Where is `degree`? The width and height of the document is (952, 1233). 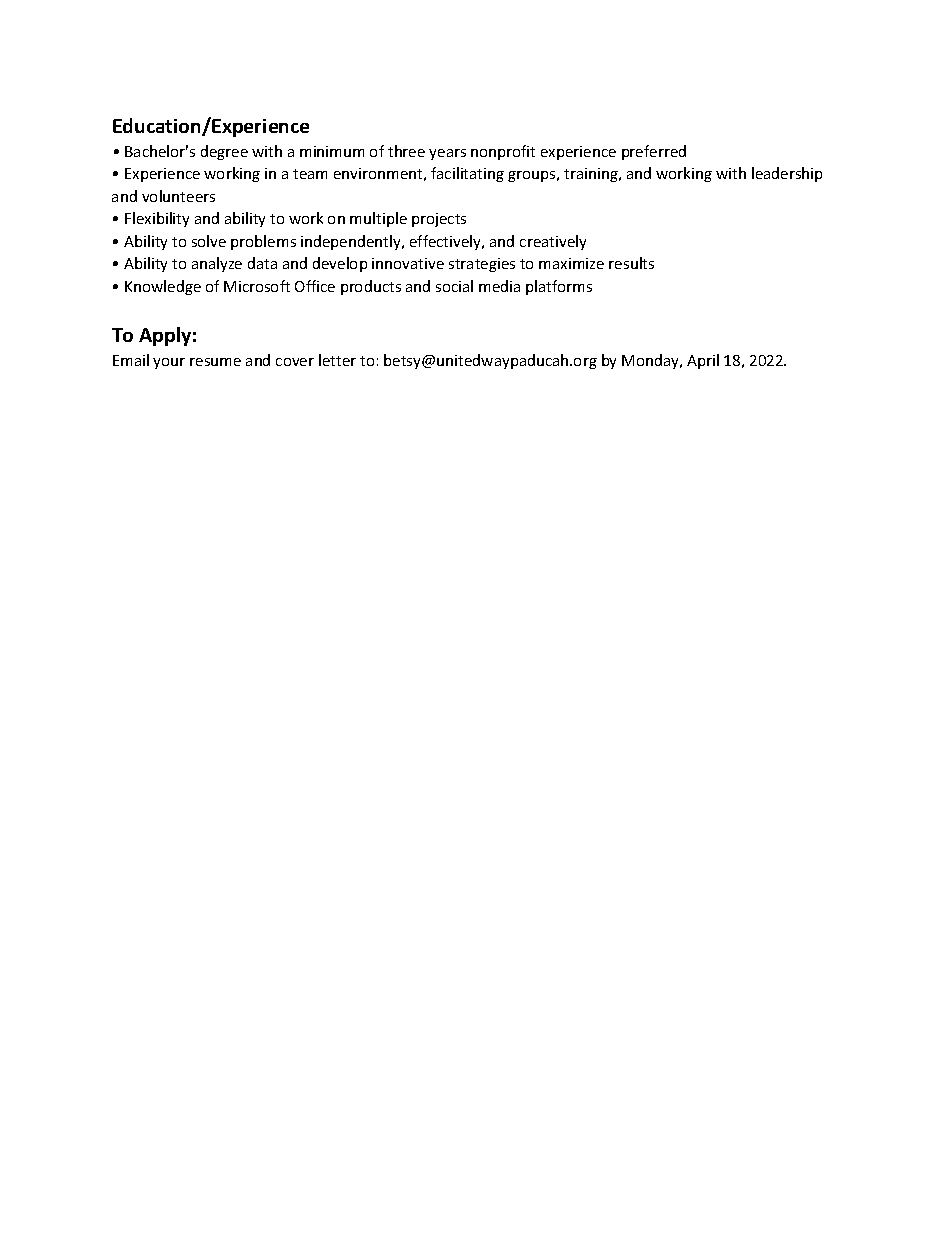
degree is located at coordinates (224, 152).
